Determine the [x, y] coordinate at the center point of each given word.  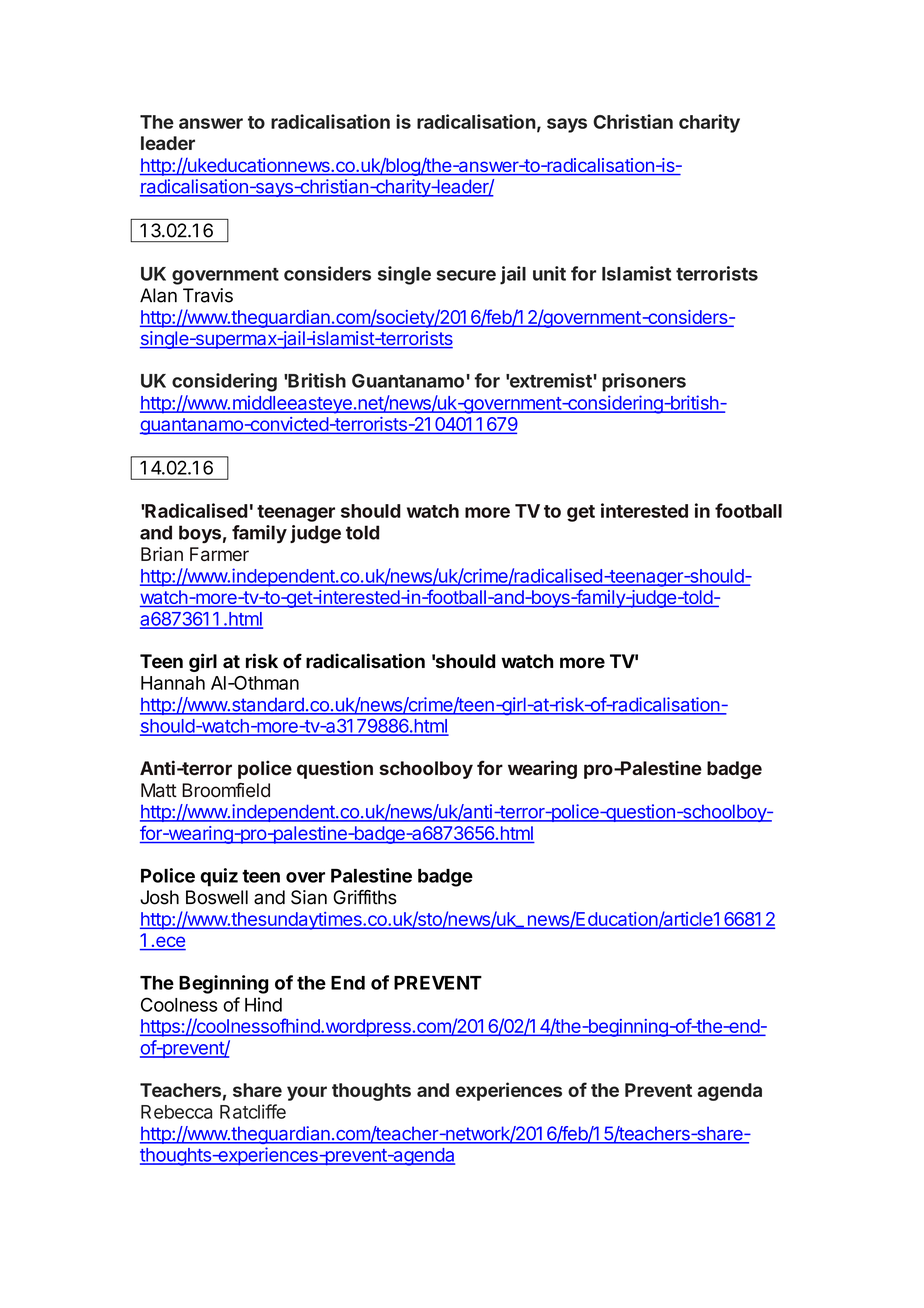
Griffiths [365, 897]
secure [466, 275]
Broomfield [226, 790]
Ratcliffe [253, 1111]
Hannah [173, 683]
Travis [208, 295]
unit [549, 273]
